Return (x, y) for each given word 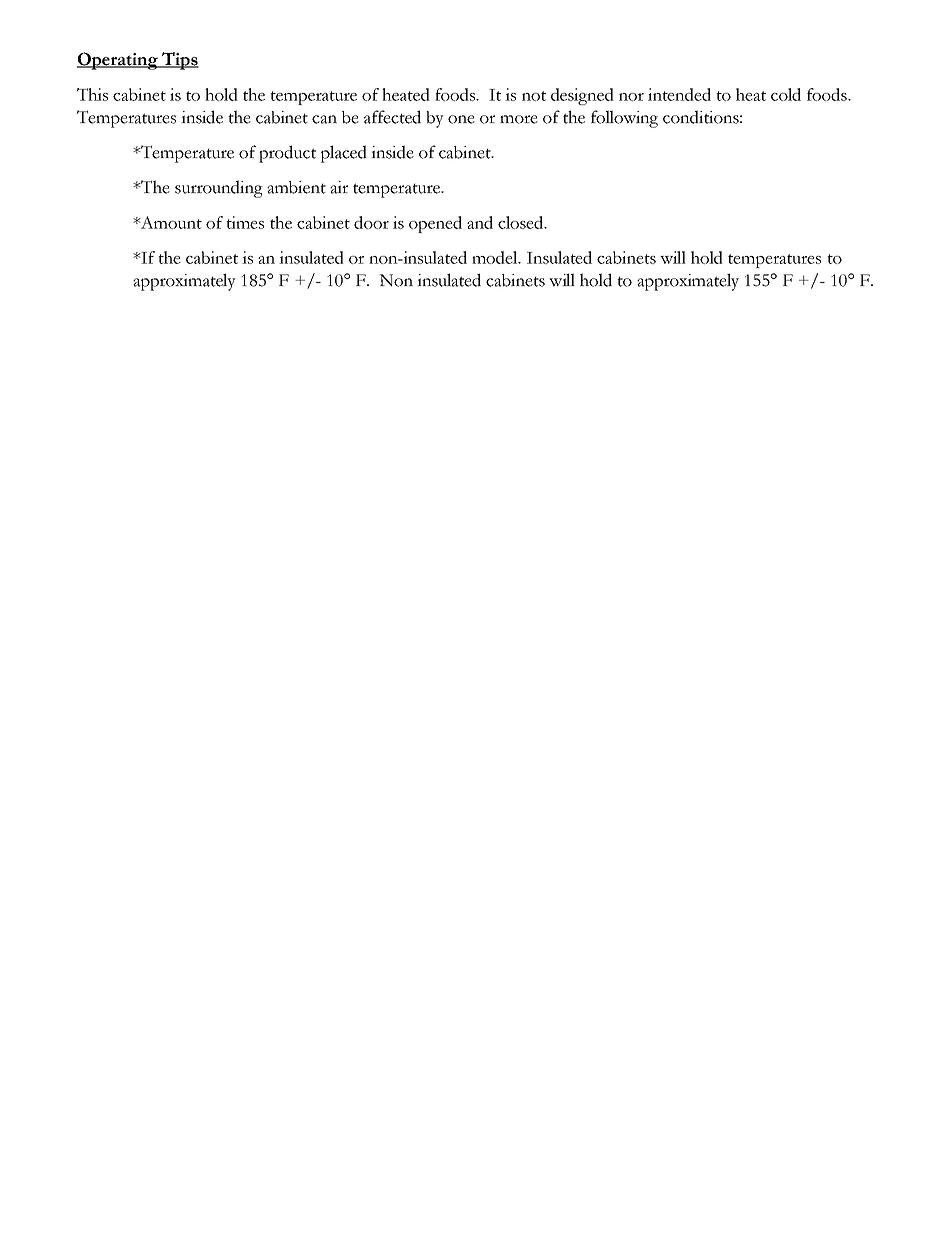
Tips (179, 61)
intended (679, 94)
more (519, 119)
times (245, 222)
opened (435, 224)
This (92, 94)
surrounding (219, 189)
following (624, 119)
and (480, 222)
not (534, 96)
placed (344, 154)
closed (522, 222)
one (461, 119)
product (287, 154)
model (496, 257)
